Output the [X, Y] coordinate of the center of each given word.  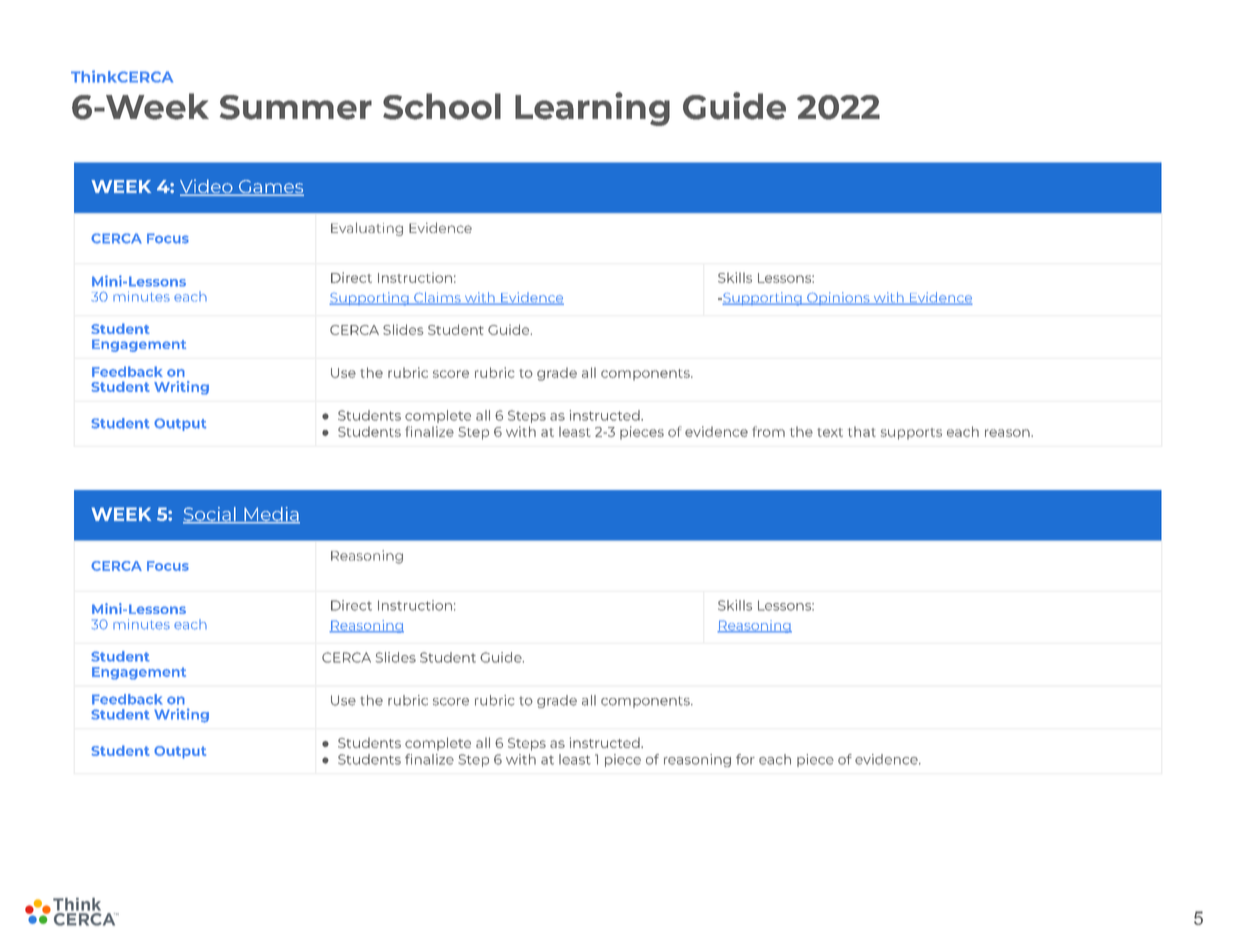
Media [271, 515]
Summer [296, 107]
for [745, 759]
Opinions [838, 298]
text [830, 432]
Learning [592, 109]
